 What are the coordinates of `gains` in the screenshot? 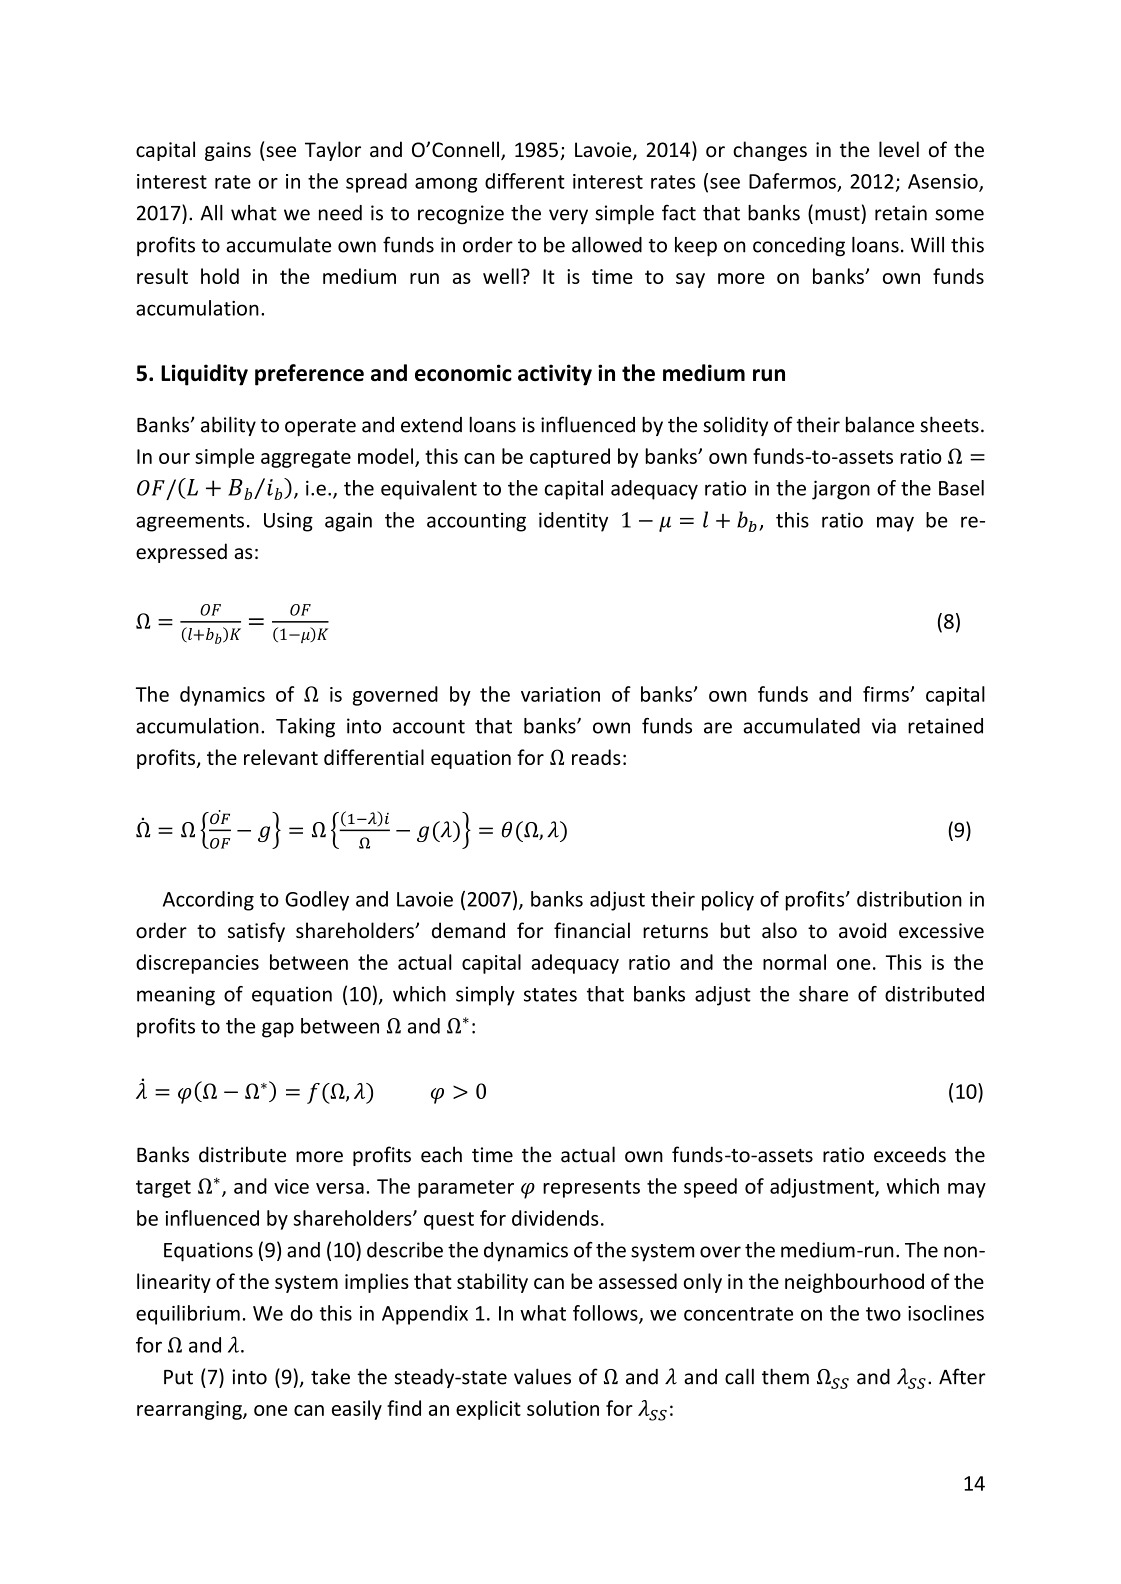 It's located at (228, 151).
